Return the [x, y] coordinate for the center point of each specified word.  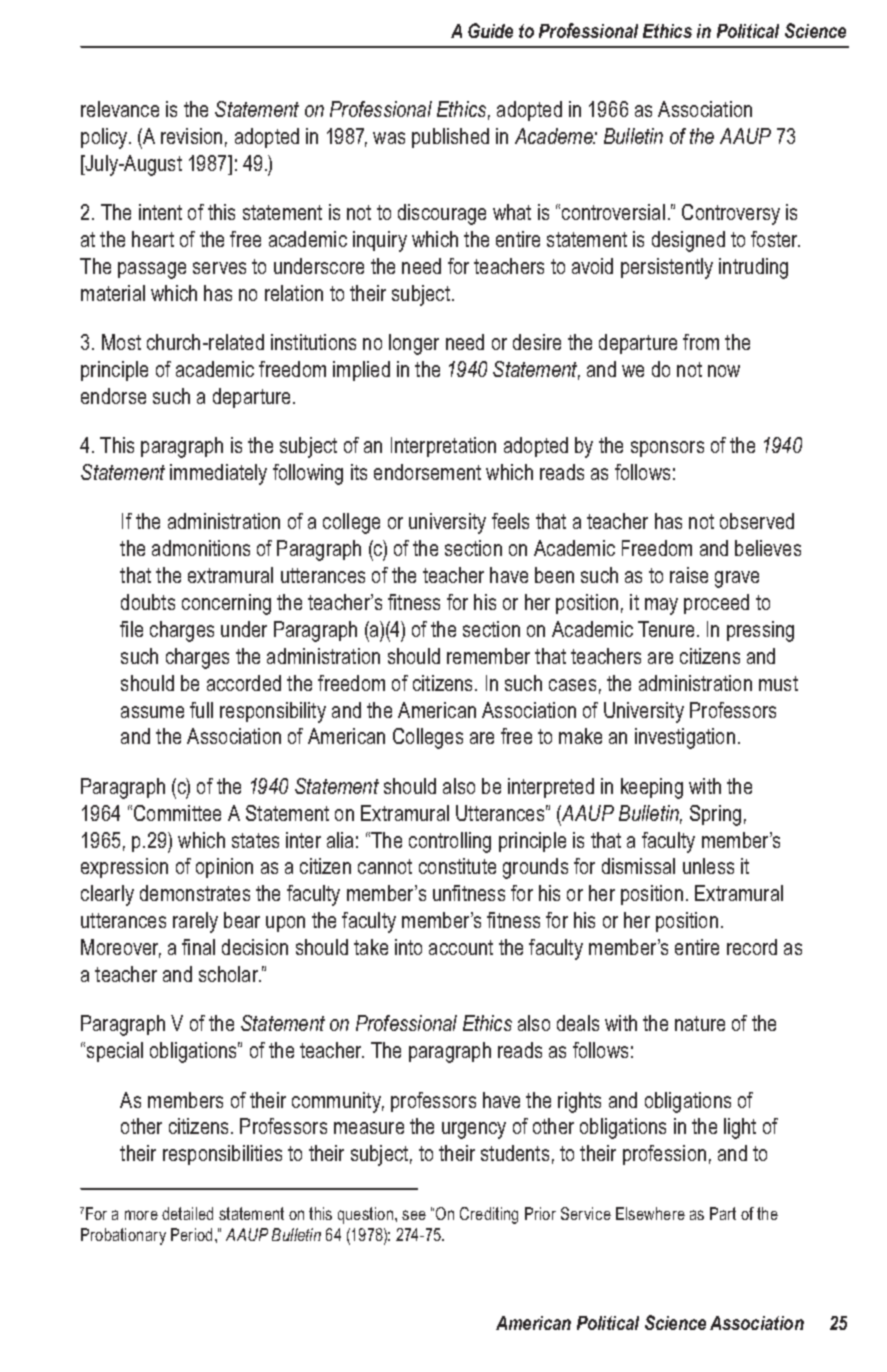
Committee [177, 813]
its [359, 472]
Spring [715, 815]
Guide [490, 30]
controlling [450, 842]
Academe [555, 136]
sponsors [667, 449]
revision [191, 136]
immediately [218, 474]
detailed [187, 1213]
